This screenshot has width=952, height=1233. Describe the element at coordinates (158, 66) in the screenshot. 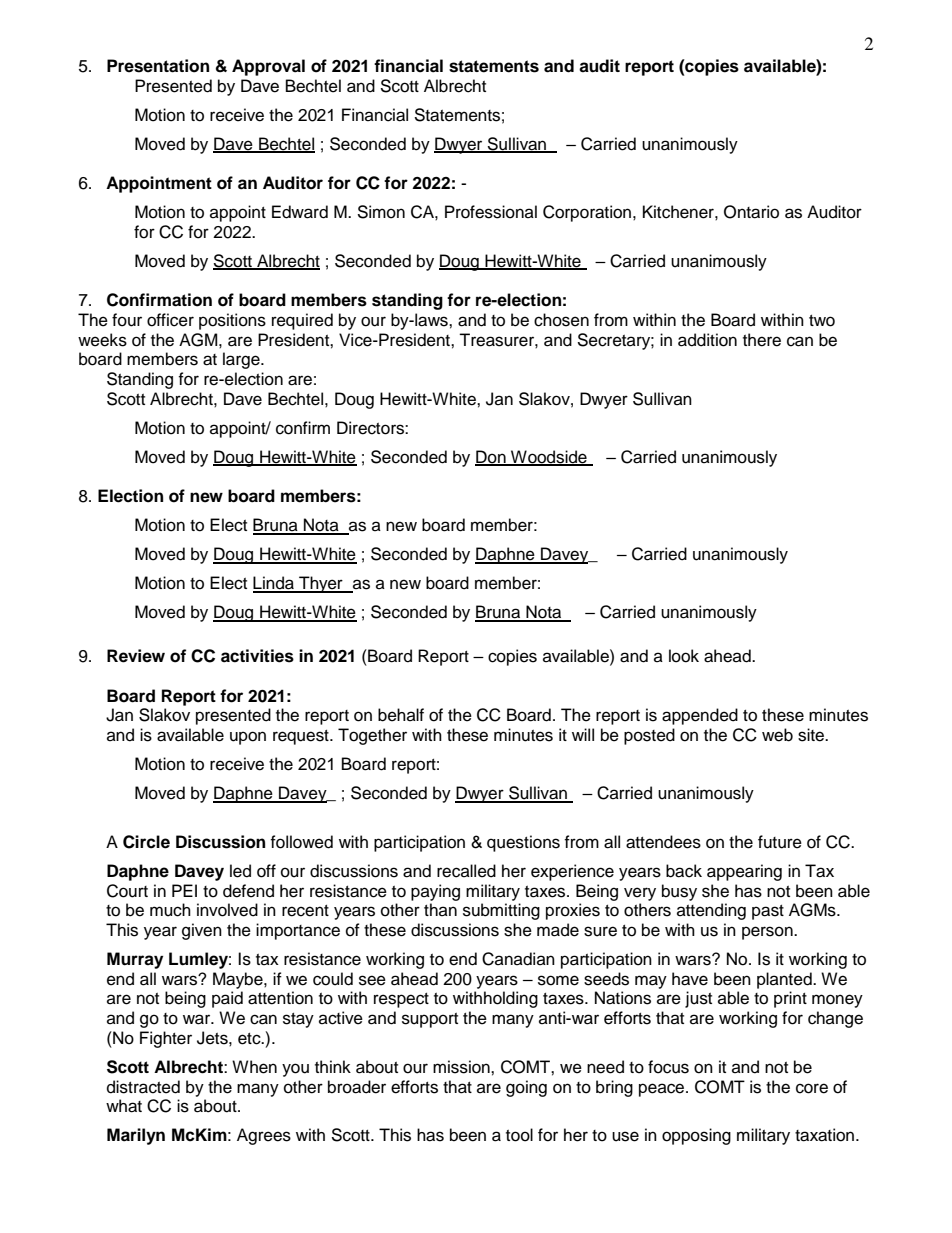

I see `Presentation` at that location.
